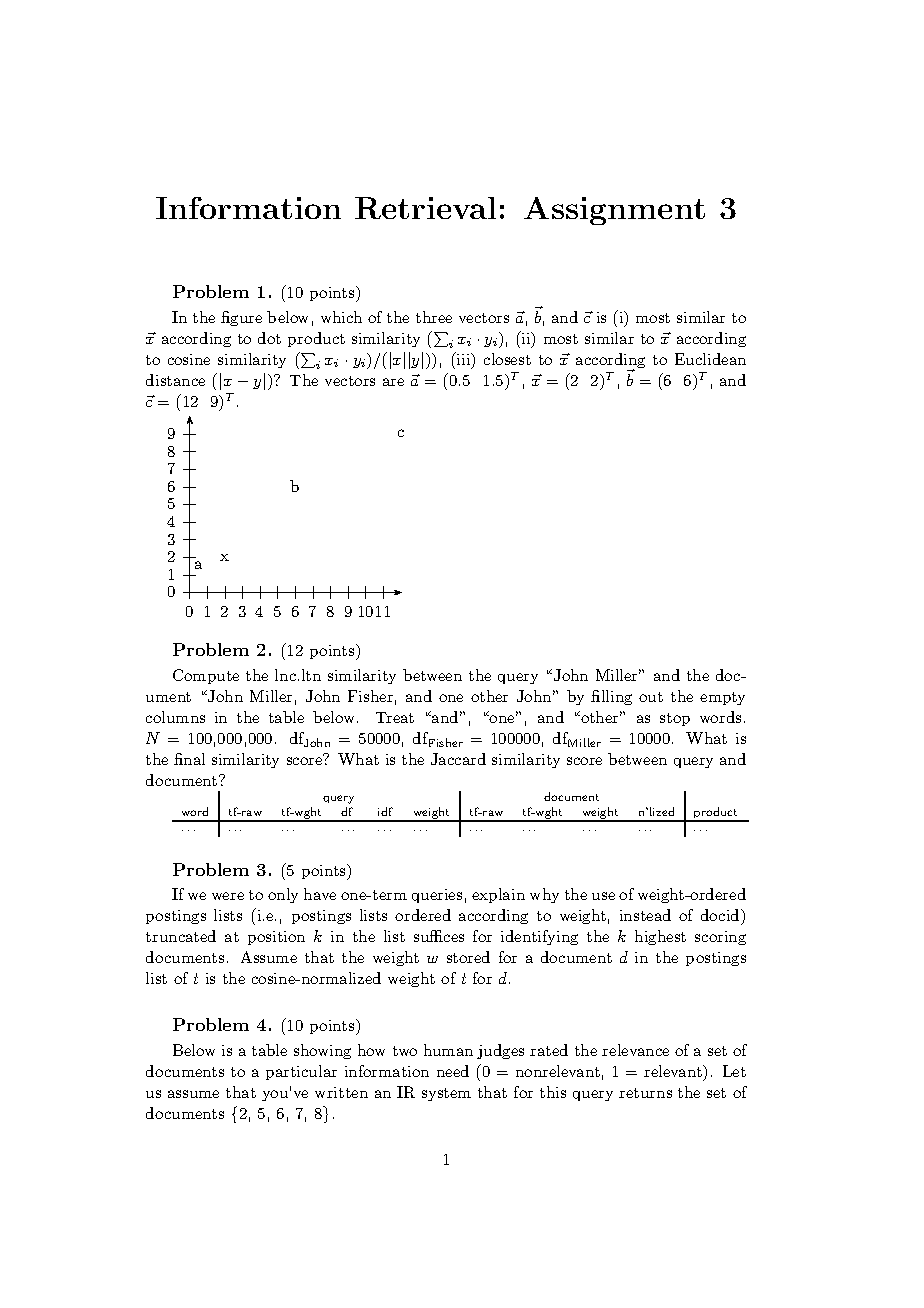 The height and width of the screenshot is (1308, 924). I want to click on out, so click(651, 697).
